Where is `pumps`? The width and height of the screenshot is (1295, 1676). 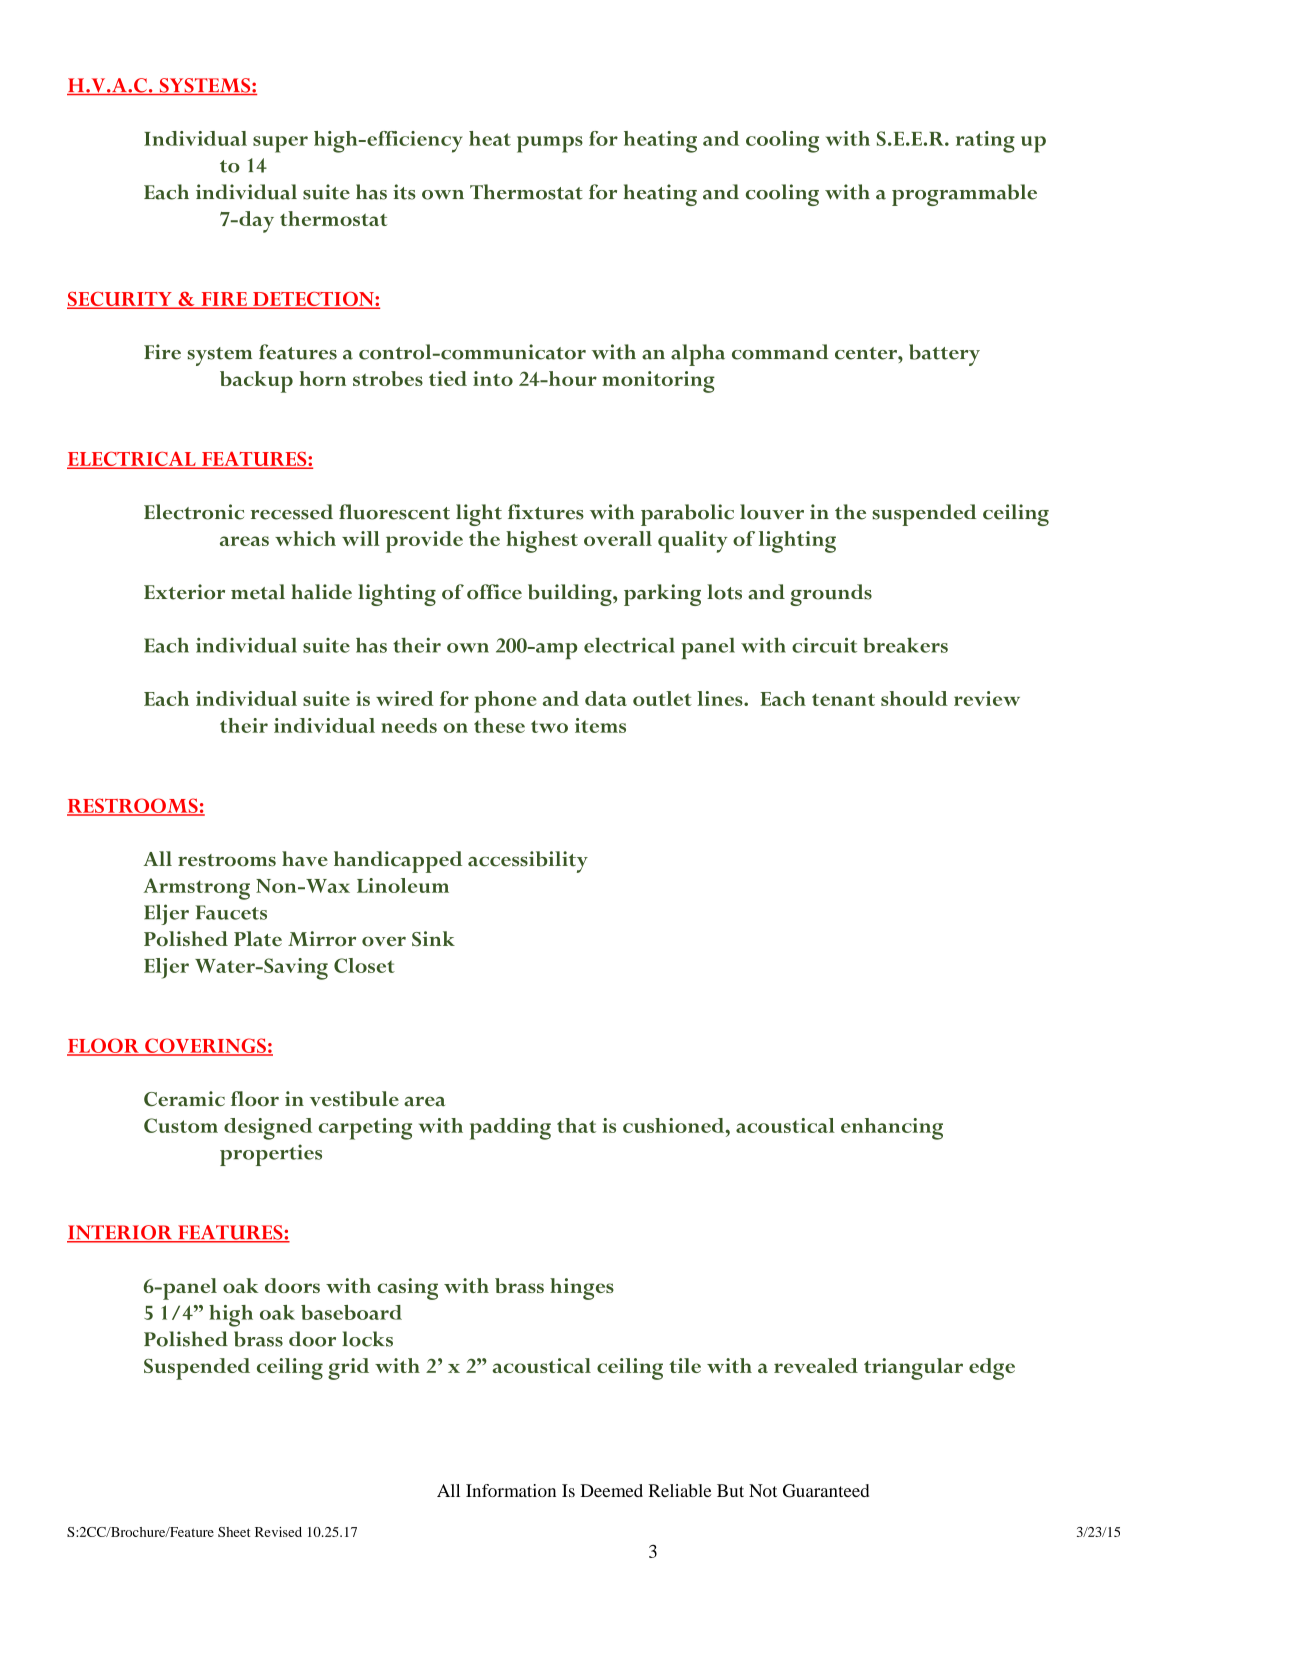 pumps is located at coordinates (550, 144).
